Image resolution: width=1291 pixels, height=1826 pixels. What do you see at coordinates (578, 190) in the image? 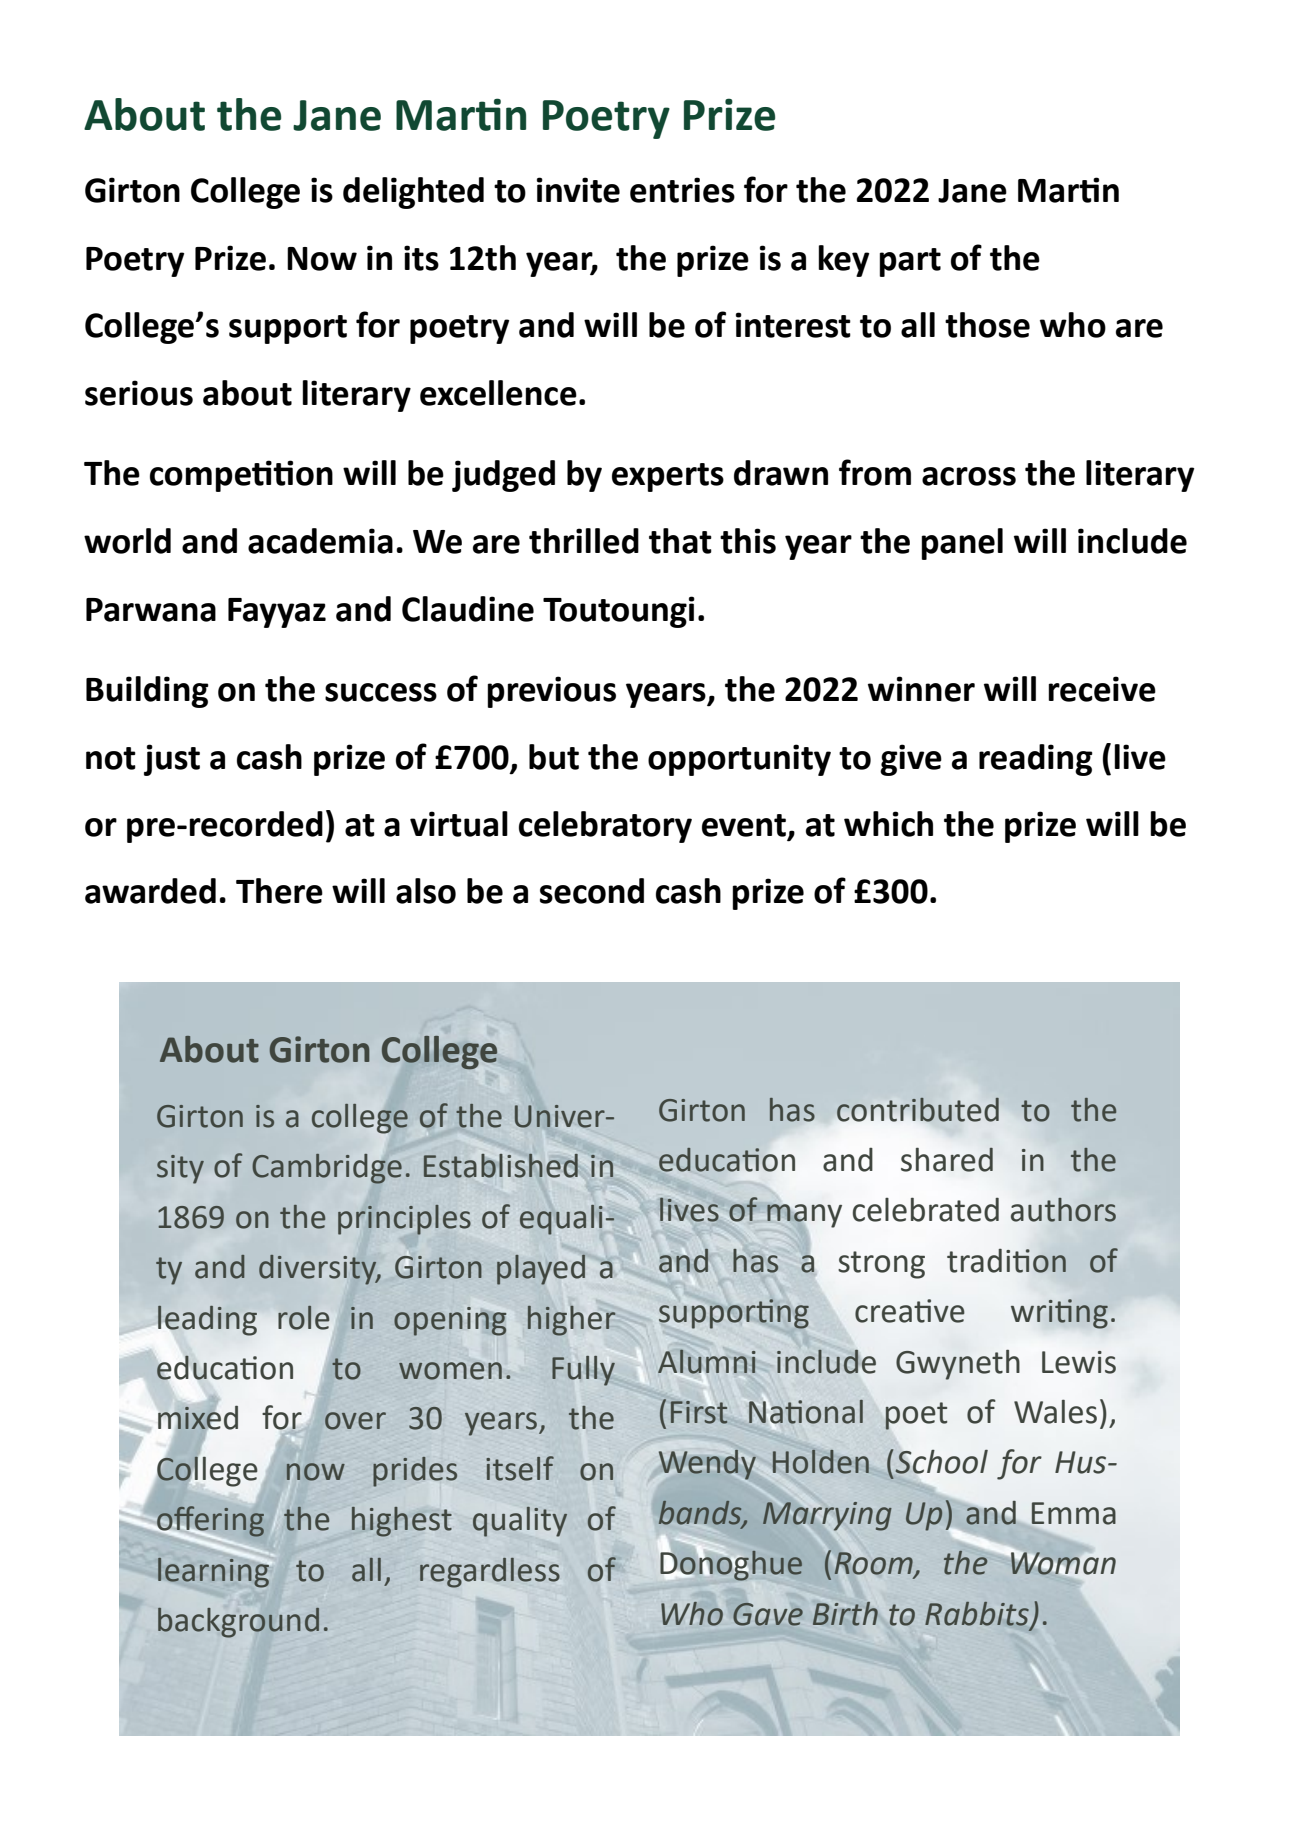
I see `invite` at bounding box center [578, 190].
